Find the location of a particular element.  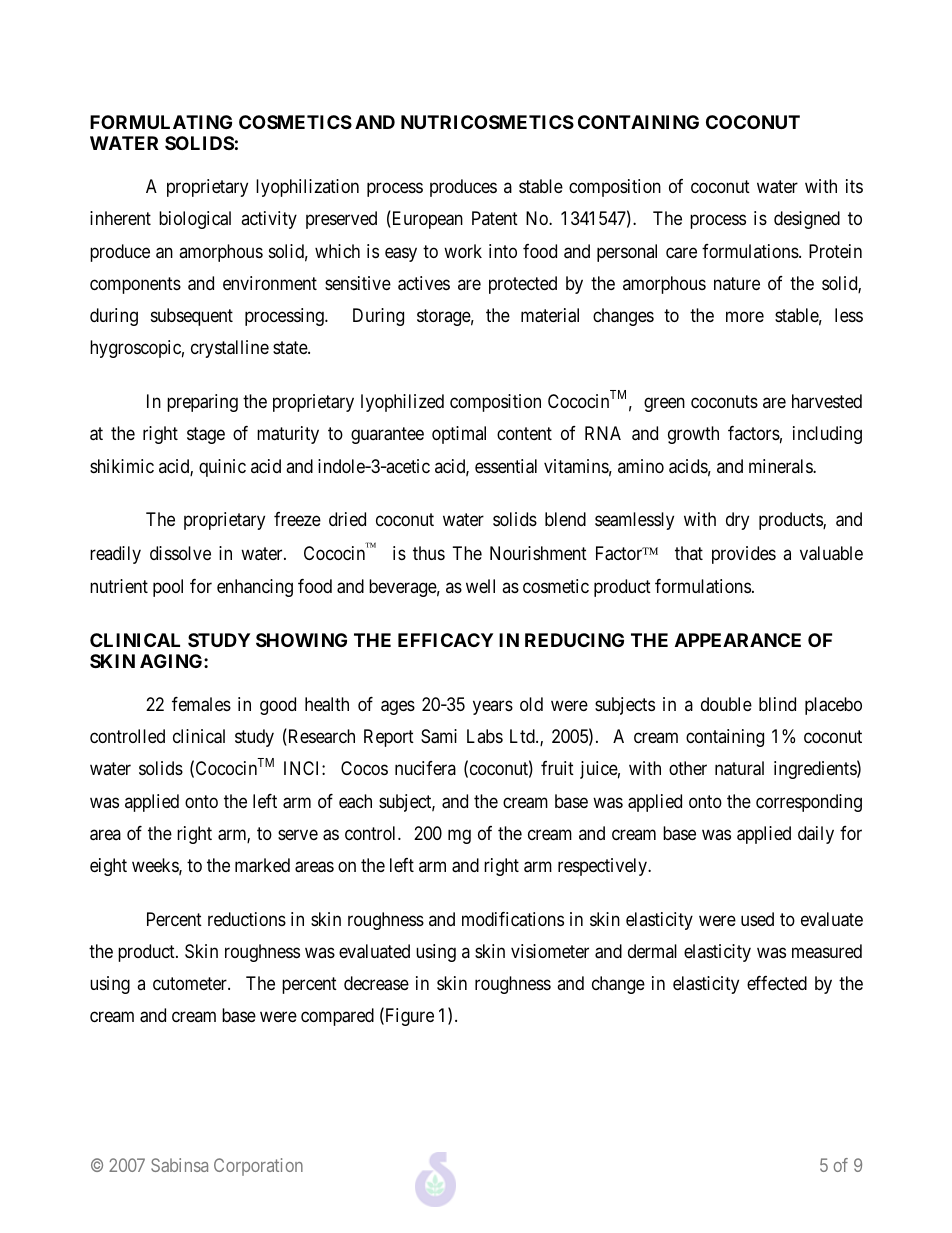

APPEARANCE is located at coordinates (738, 640).
